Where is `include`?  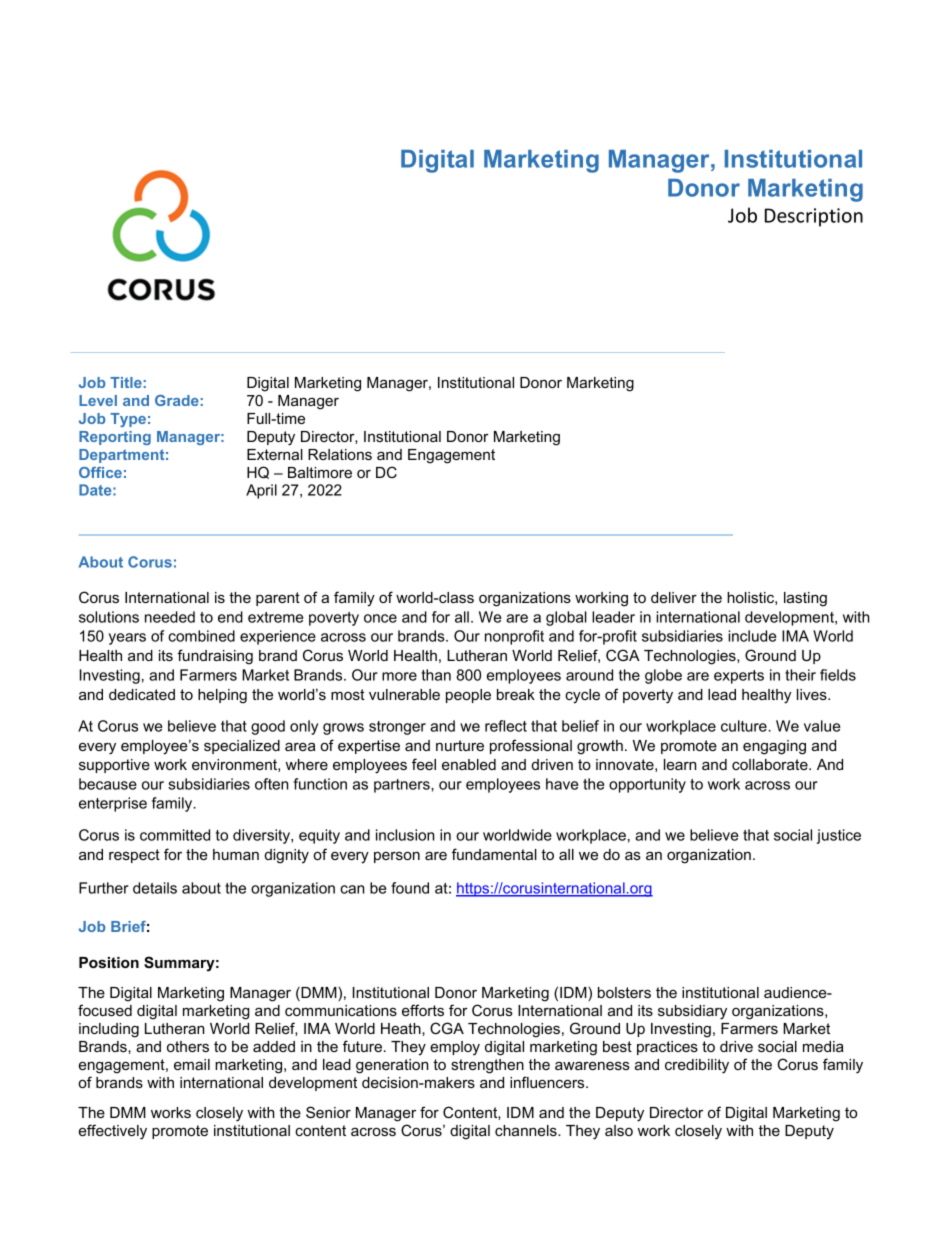
include is located at coordinates (752, 636).
